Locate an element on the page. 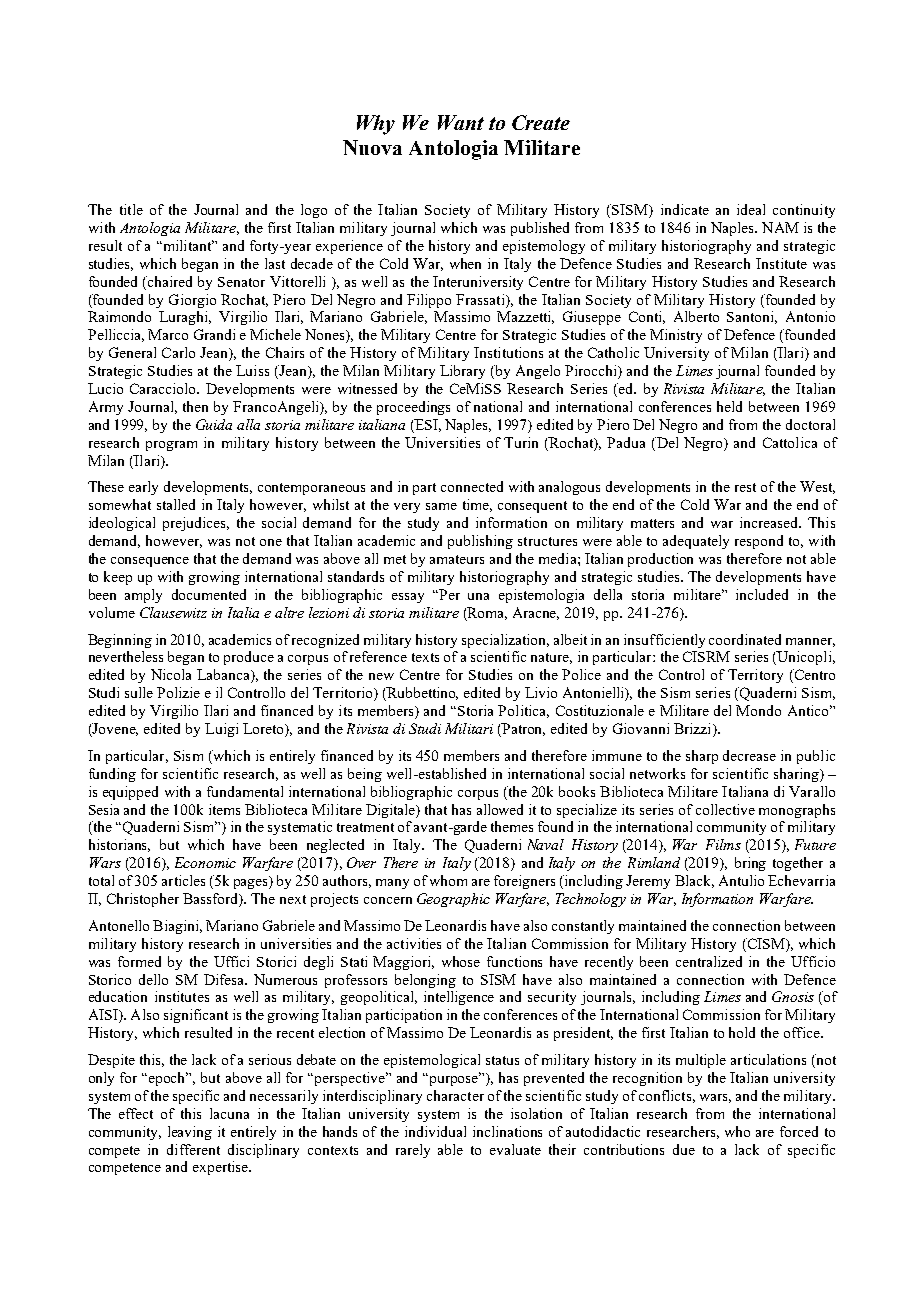  rest is located at coordinates (745, 487).
